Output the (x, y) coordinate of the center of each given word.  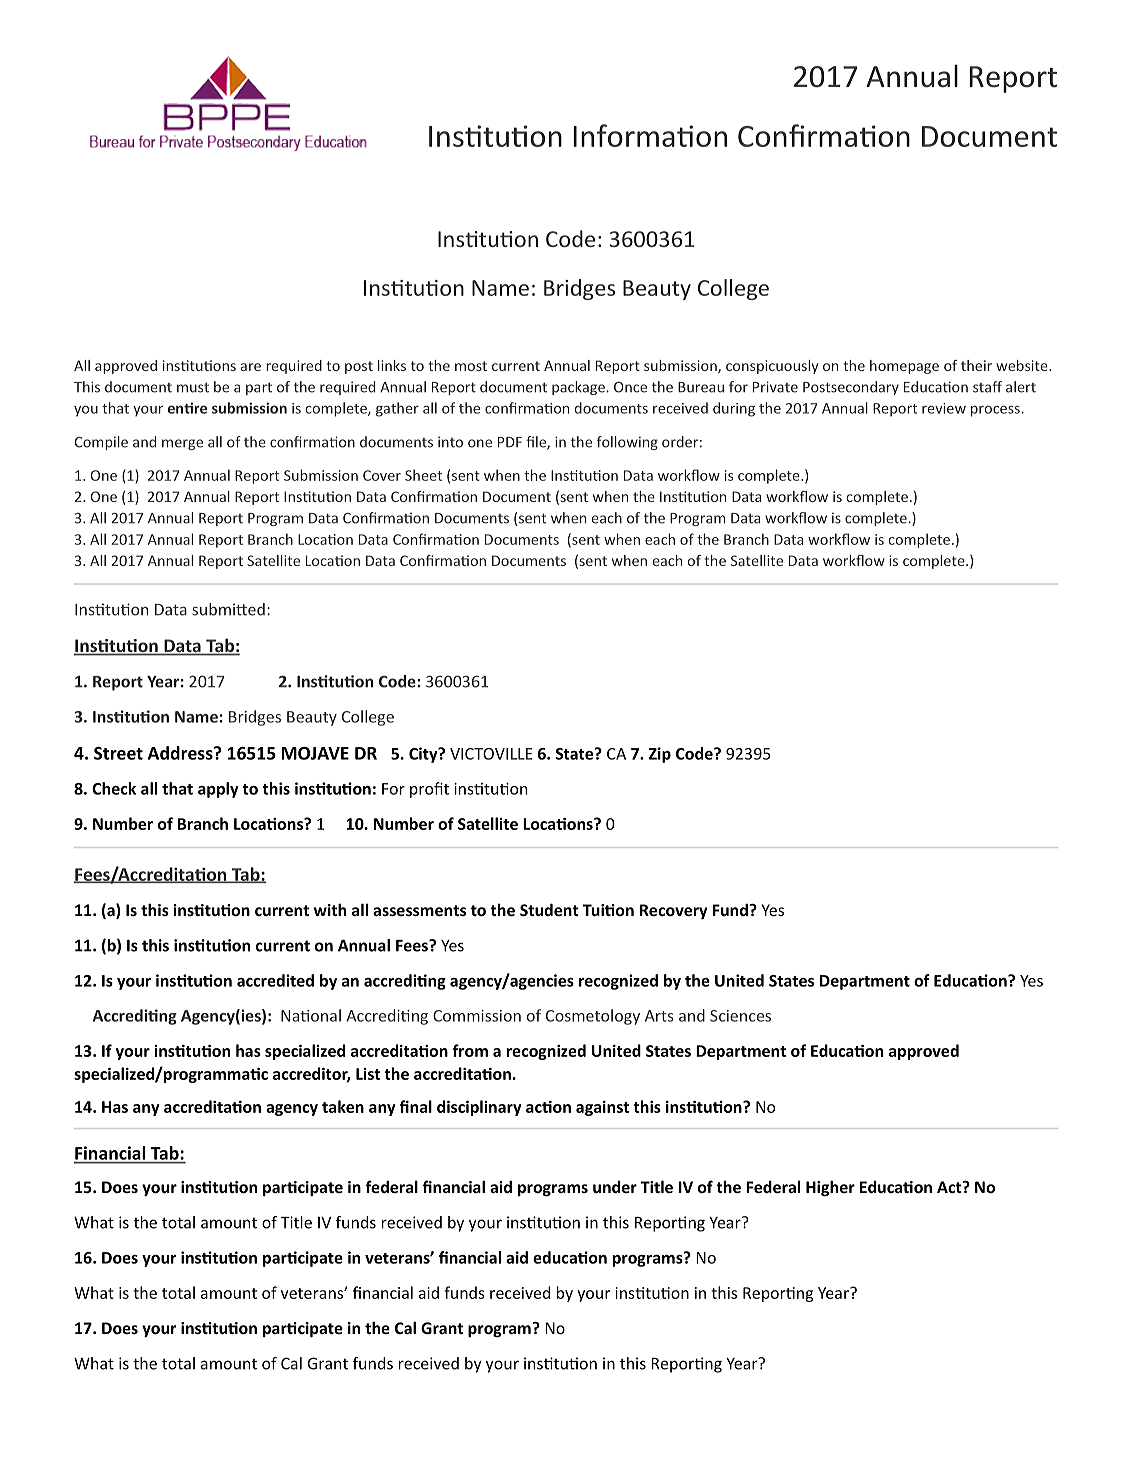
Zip (660, 755)
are (251, 367)
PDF (510, 442)
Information (650, 135)
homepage (904, 367)
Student (549, 909)
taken (343, 1106)
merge (182, 444)
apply (218, 790)
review (944, 408)
